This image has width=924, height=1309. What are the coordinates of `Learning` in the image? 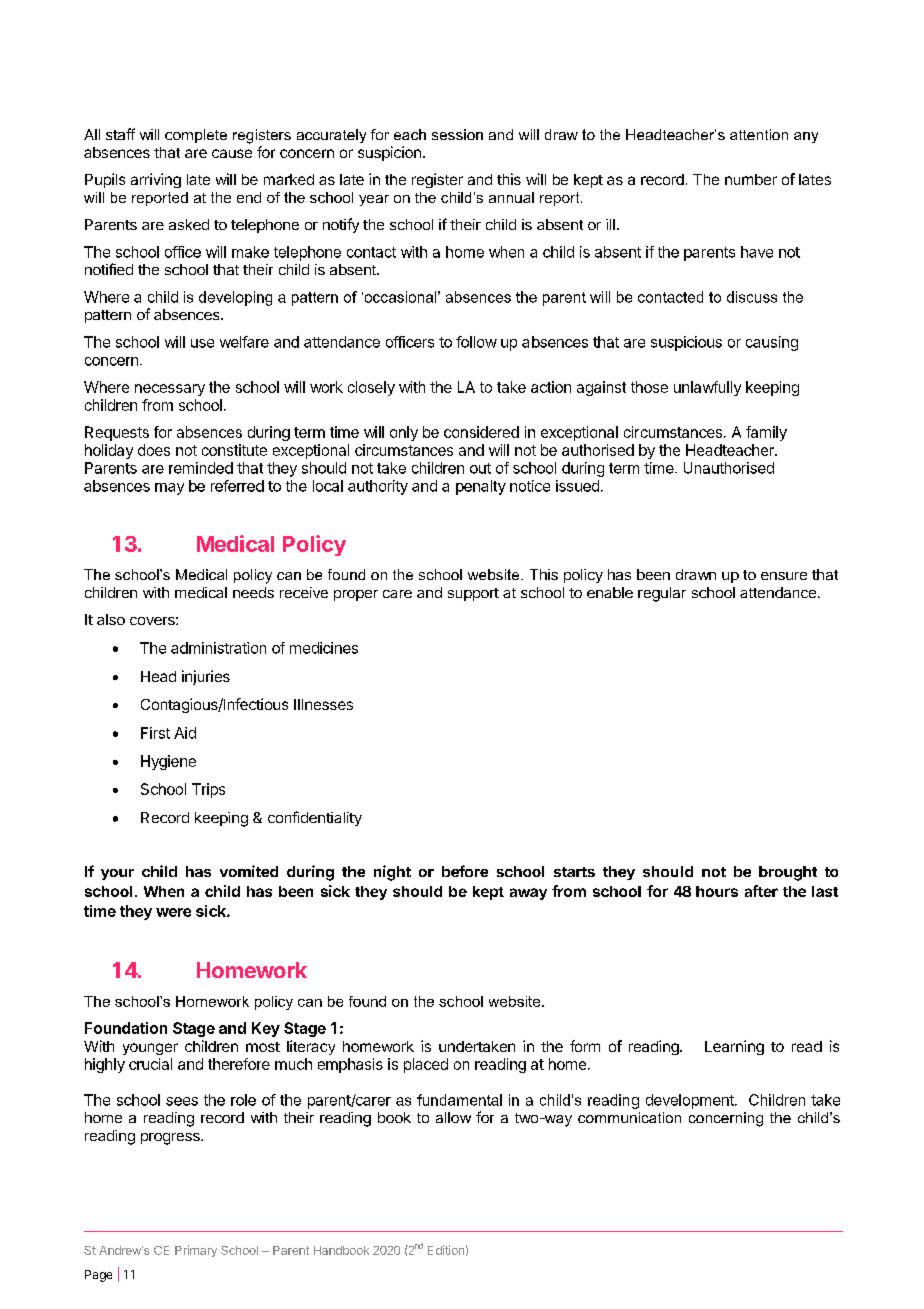 It's located at (734, 1047).
